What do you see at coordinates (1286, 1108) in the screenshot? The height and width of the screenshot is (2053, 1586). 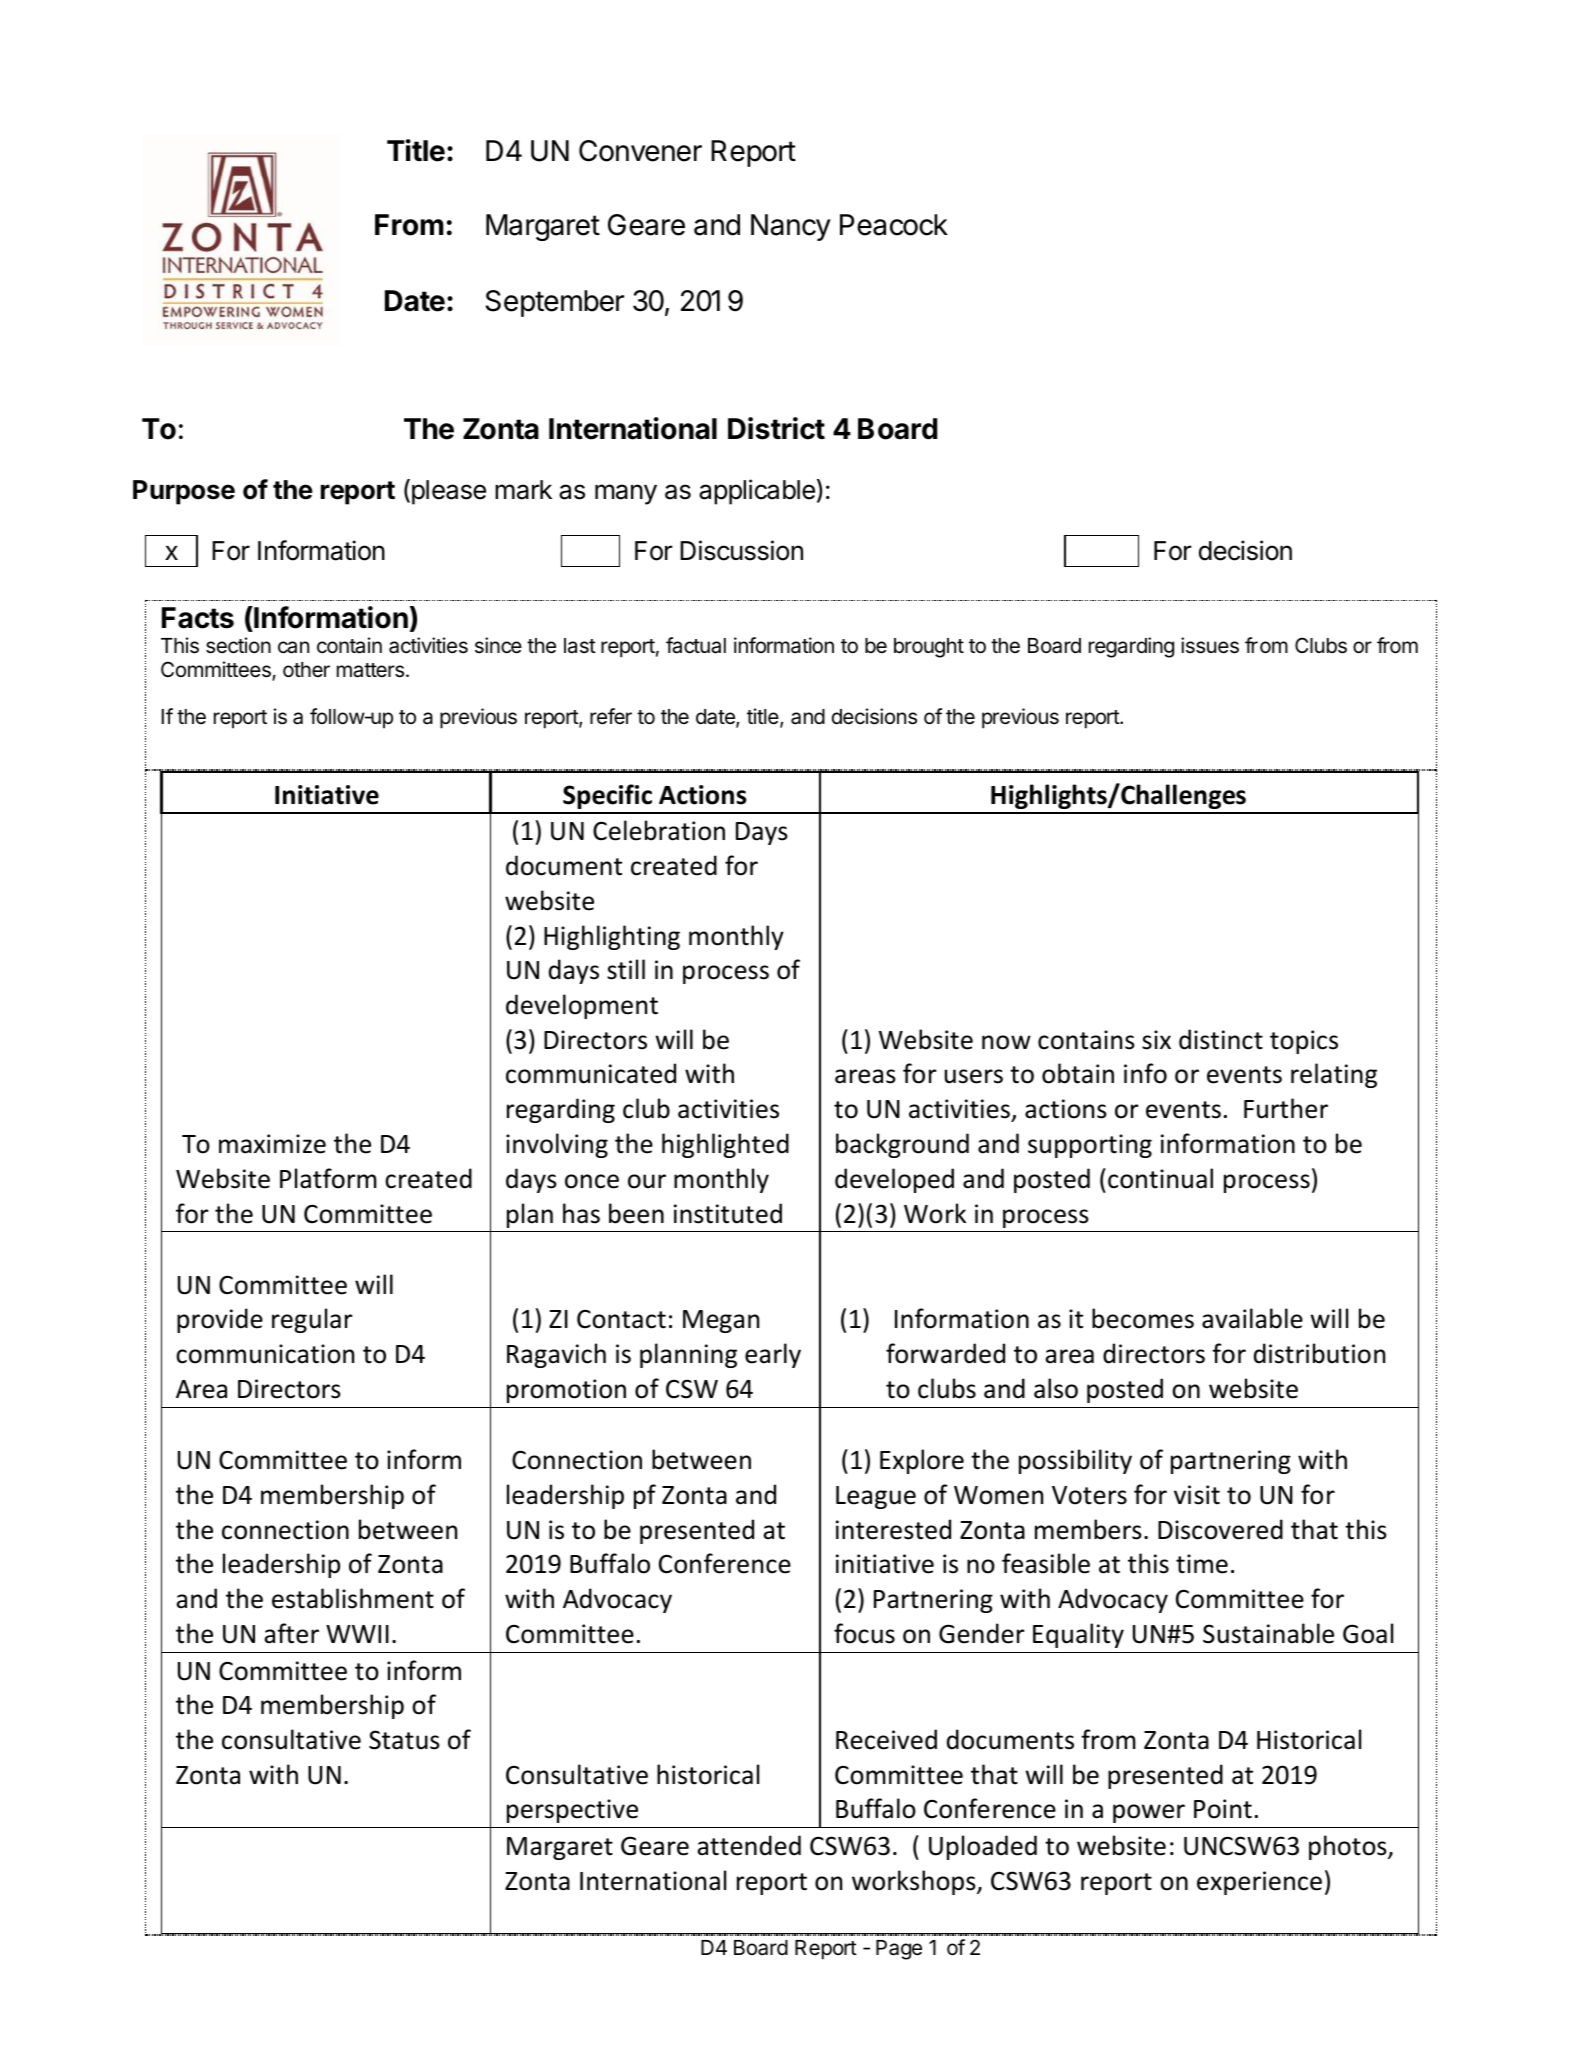 I see `Further` at bounding box center [1286, 1108].
